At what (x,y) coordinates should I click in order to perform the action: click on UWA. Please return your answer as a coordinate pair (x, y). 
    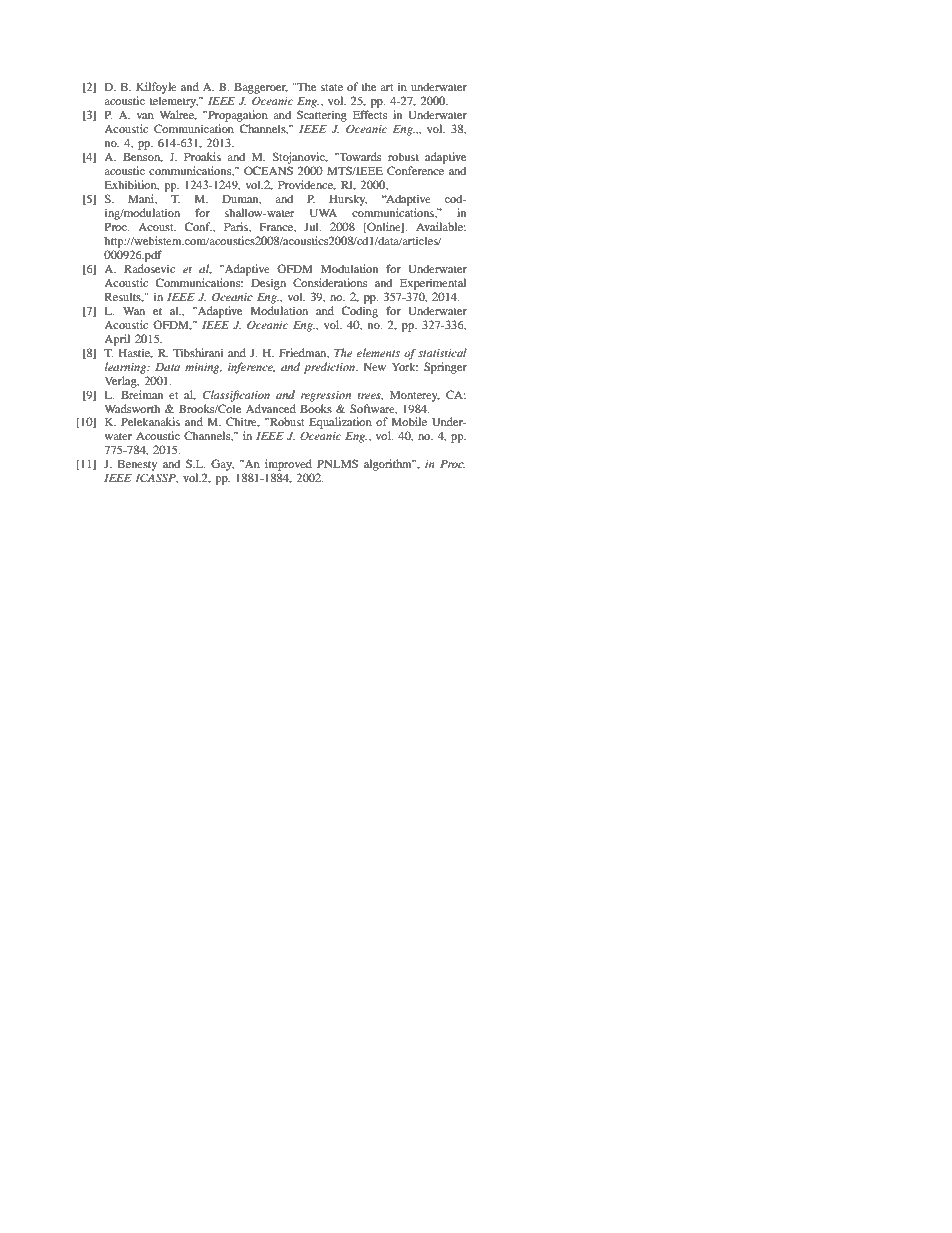
    Looking at the image, I should click on (323, 212).
